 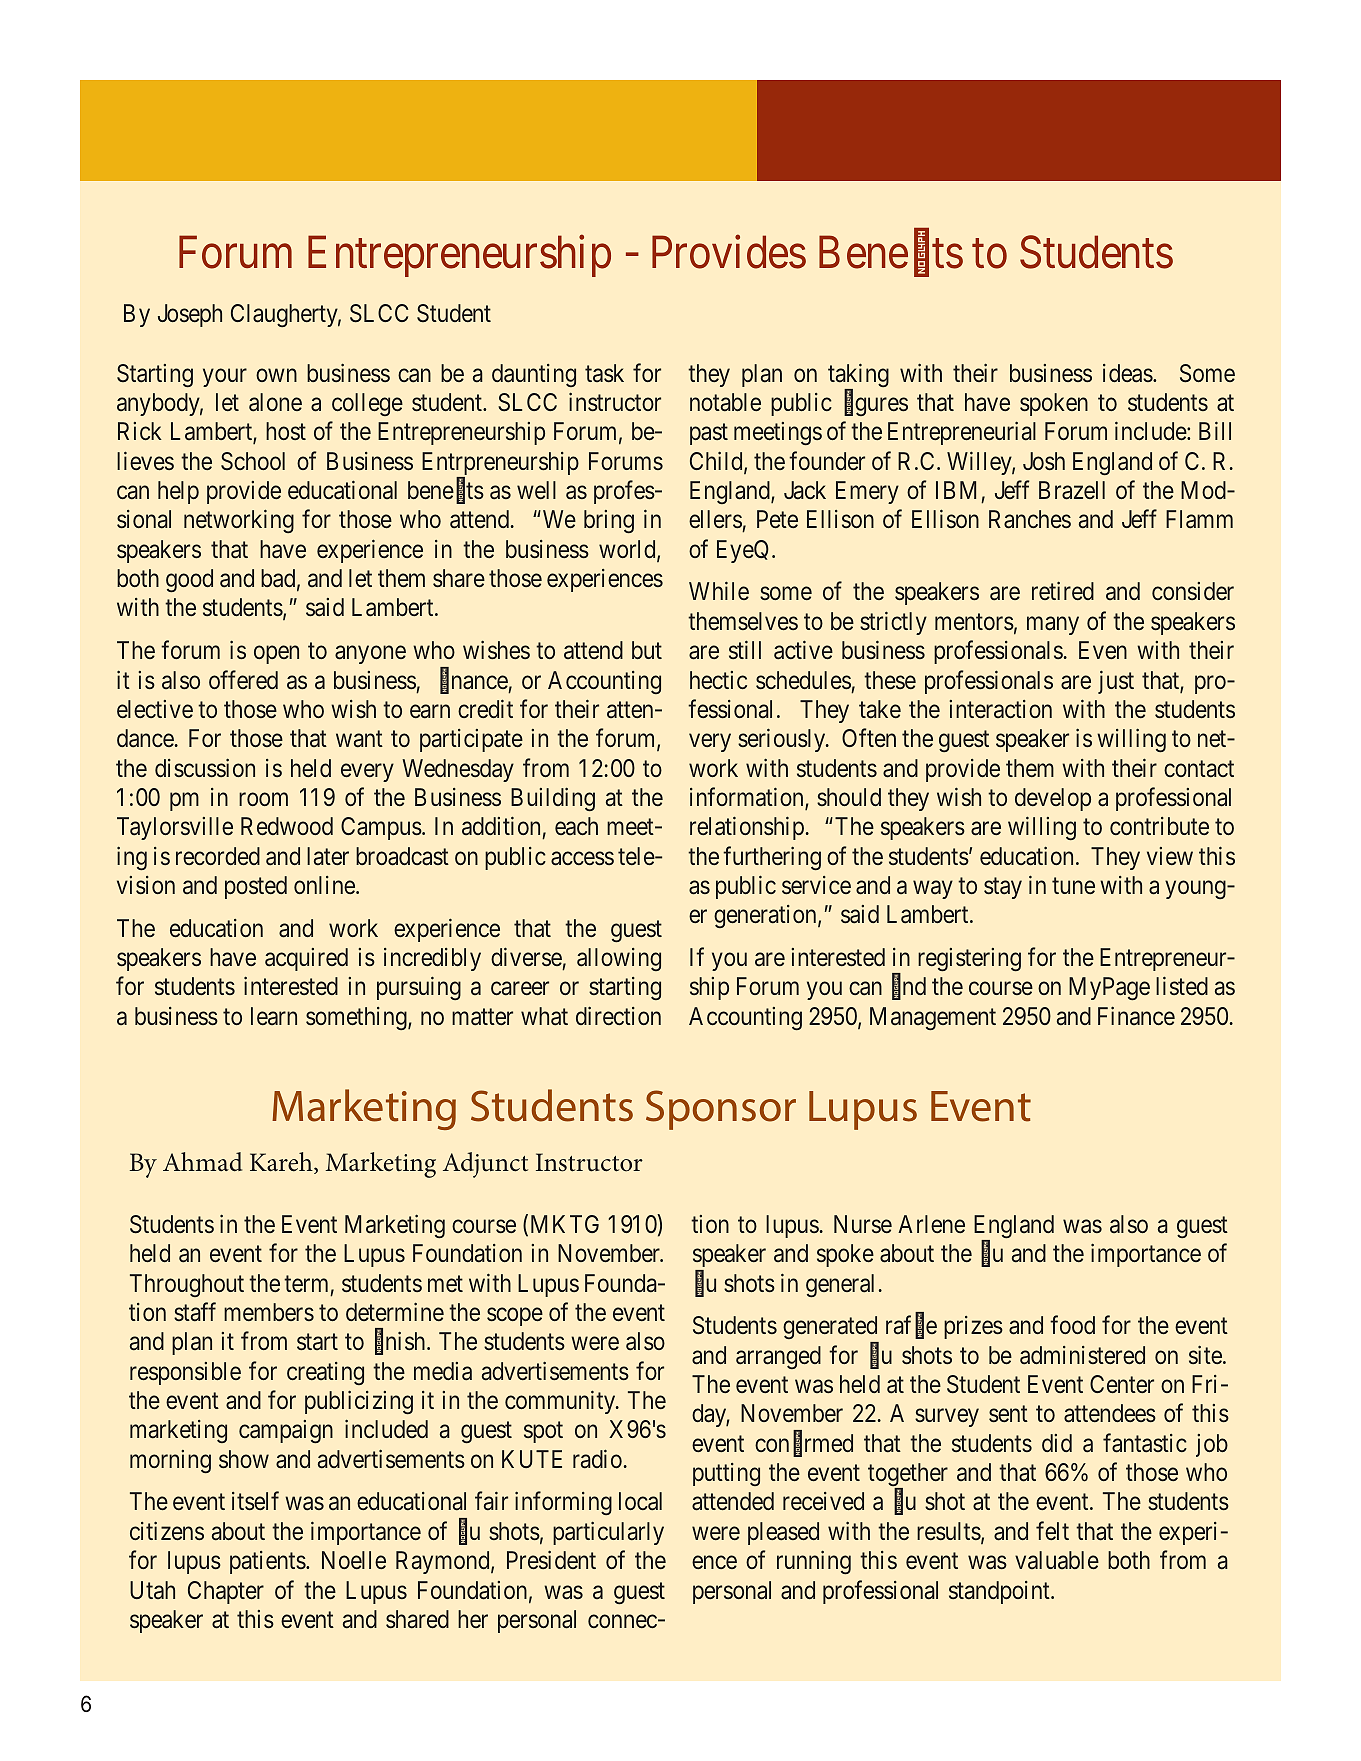 What do you see at coordinates (619, 959) in the screenshot?
I see `allowing` at bounding box center [619, 959].
